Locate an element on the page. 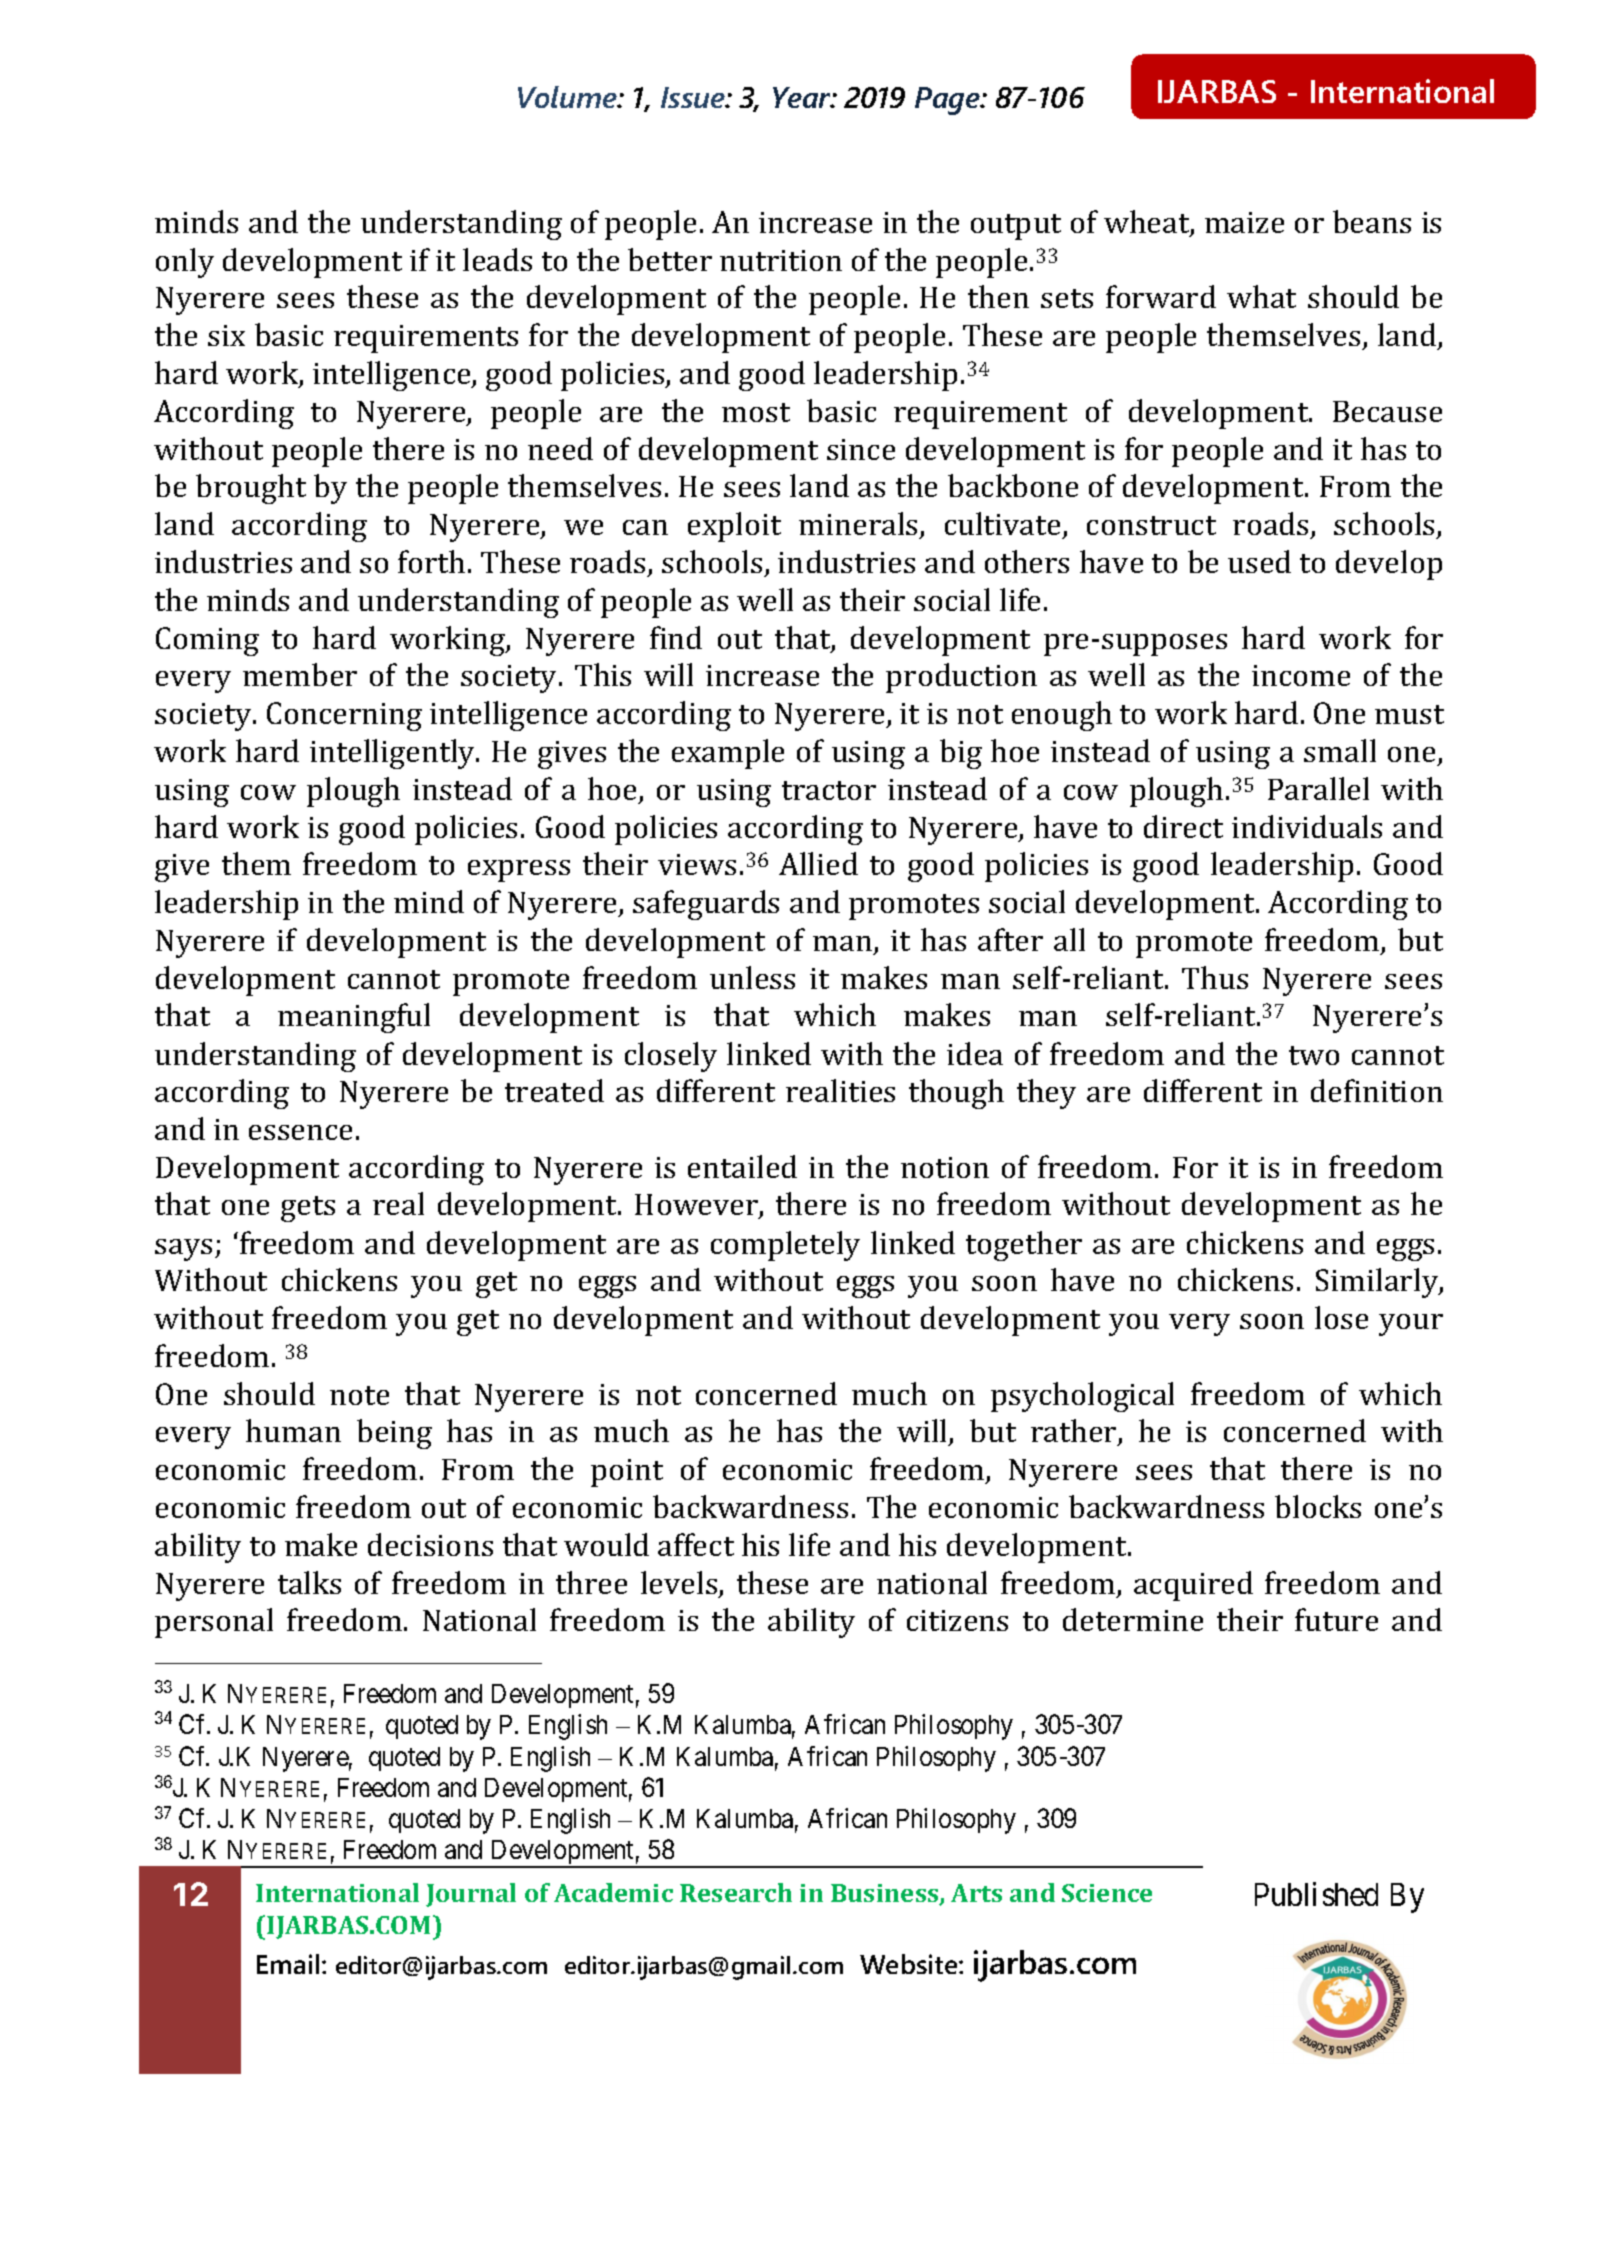 The width and height of the document is (1599, 2262). meaningful is located at coordinates (354, 1018).
